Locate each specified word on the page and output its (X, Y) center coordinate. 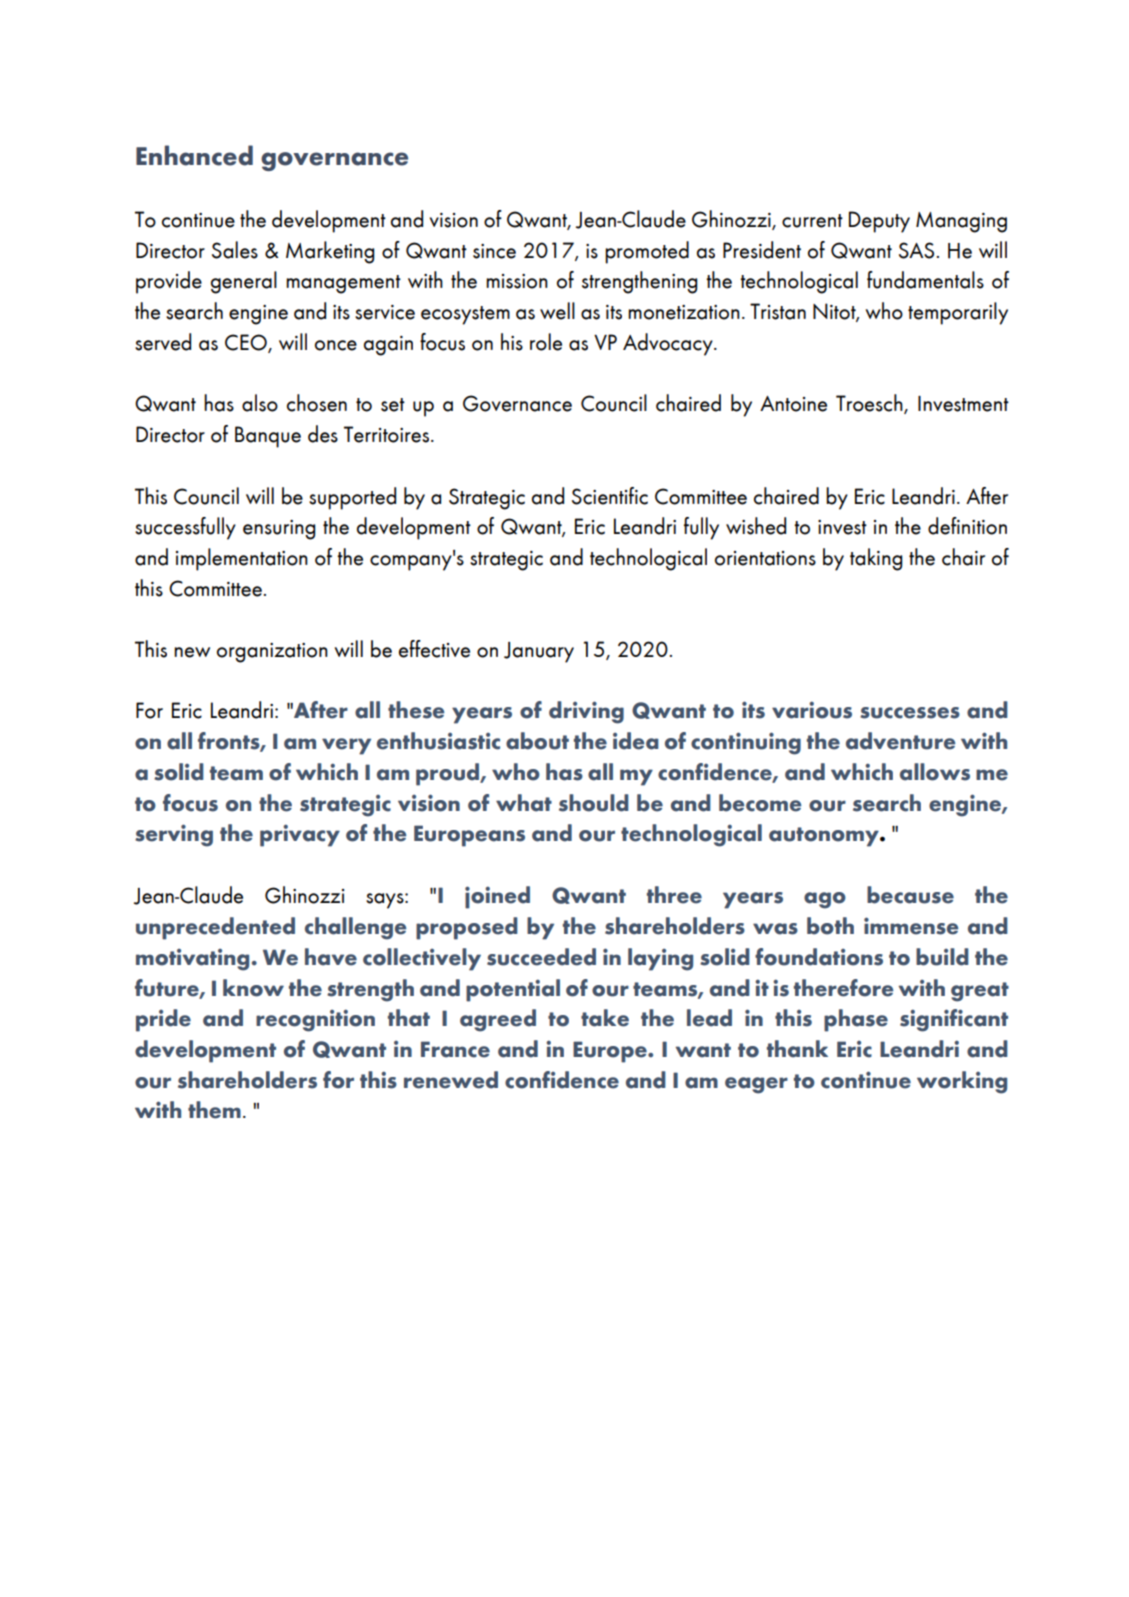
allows (935, 772)
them (214, 1110)
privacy (300, 835)
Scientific (610, 496)
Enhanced (194, 155)
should (594, 803)
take (605, 1018)
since (494, 251)
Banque (268, 437)
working (962, 1082)
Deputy (879, 222)
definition (967, 526)
